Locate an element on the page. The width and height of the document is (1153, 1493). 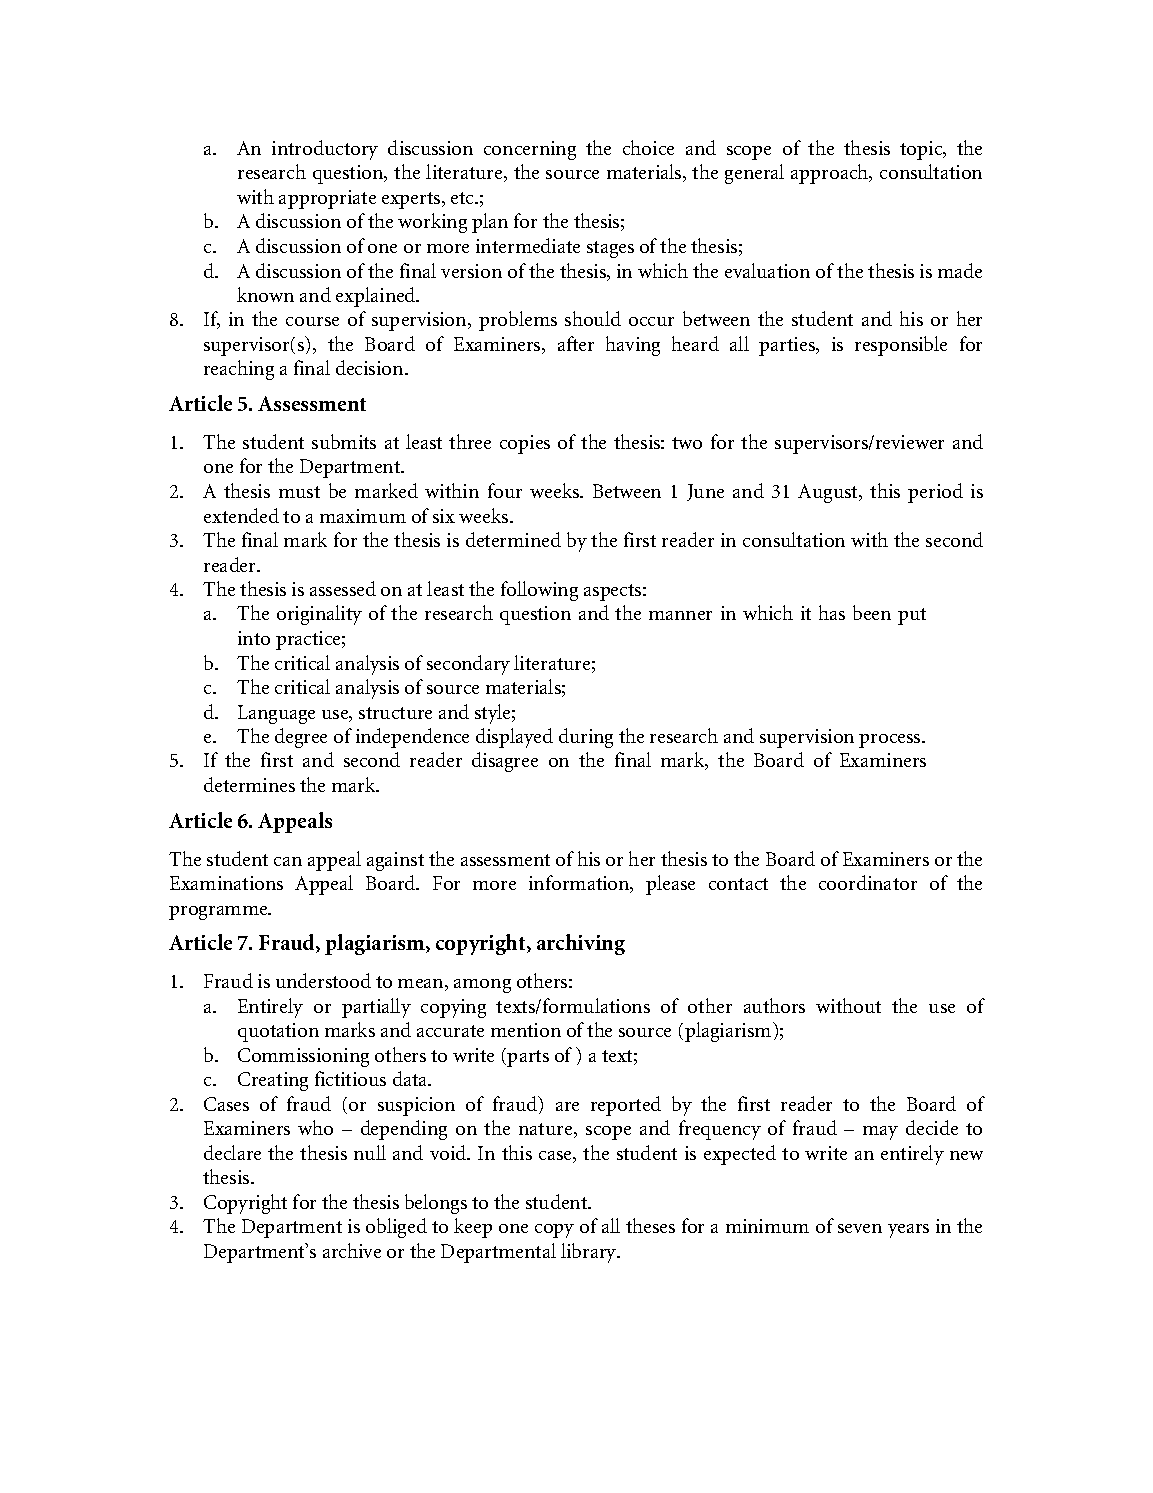
archive is located at coordinates (352, 1250).
